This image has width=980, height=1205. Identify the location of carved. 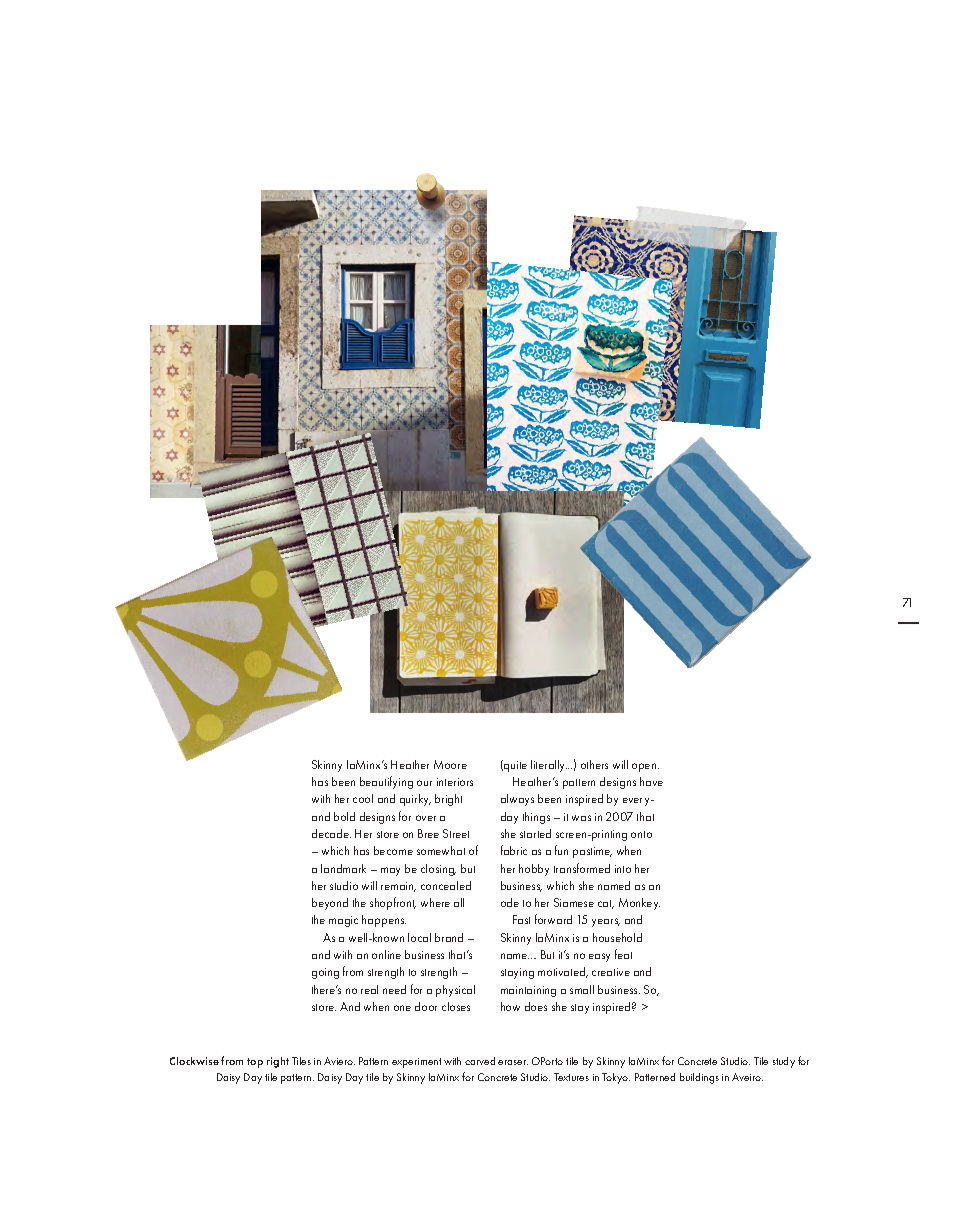
(480, 1061).
